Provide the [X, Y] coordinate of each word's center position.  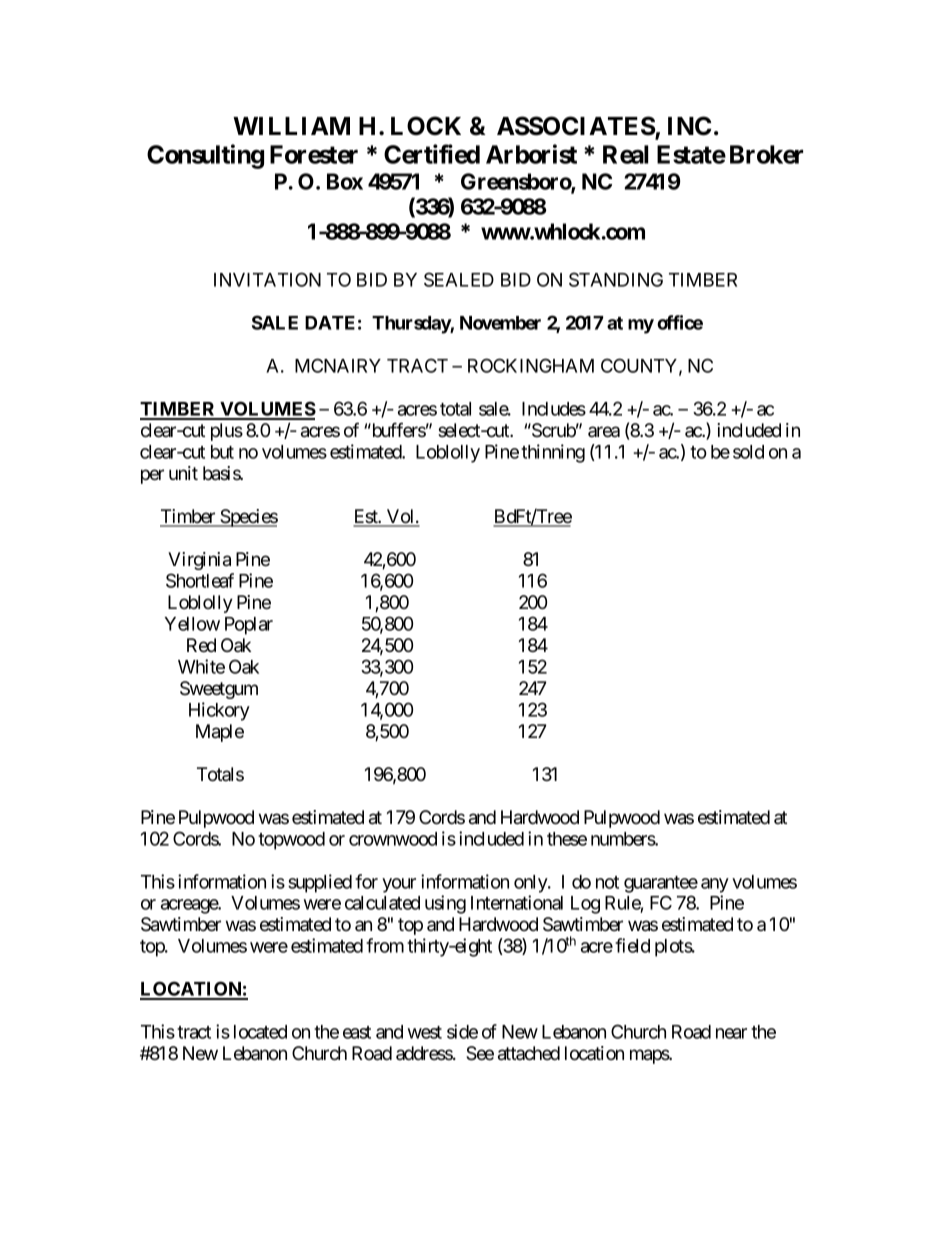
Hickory [219, 711]
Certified [432, 154]
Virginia [199, 561]
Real [625, 154]
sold [748, 452]
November [500, 323]
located [260, 1032]
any [715, 885]
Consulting [205, 156]
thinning [553, 453]
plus [227, 432]
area [604, 431]
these [567, 839]
